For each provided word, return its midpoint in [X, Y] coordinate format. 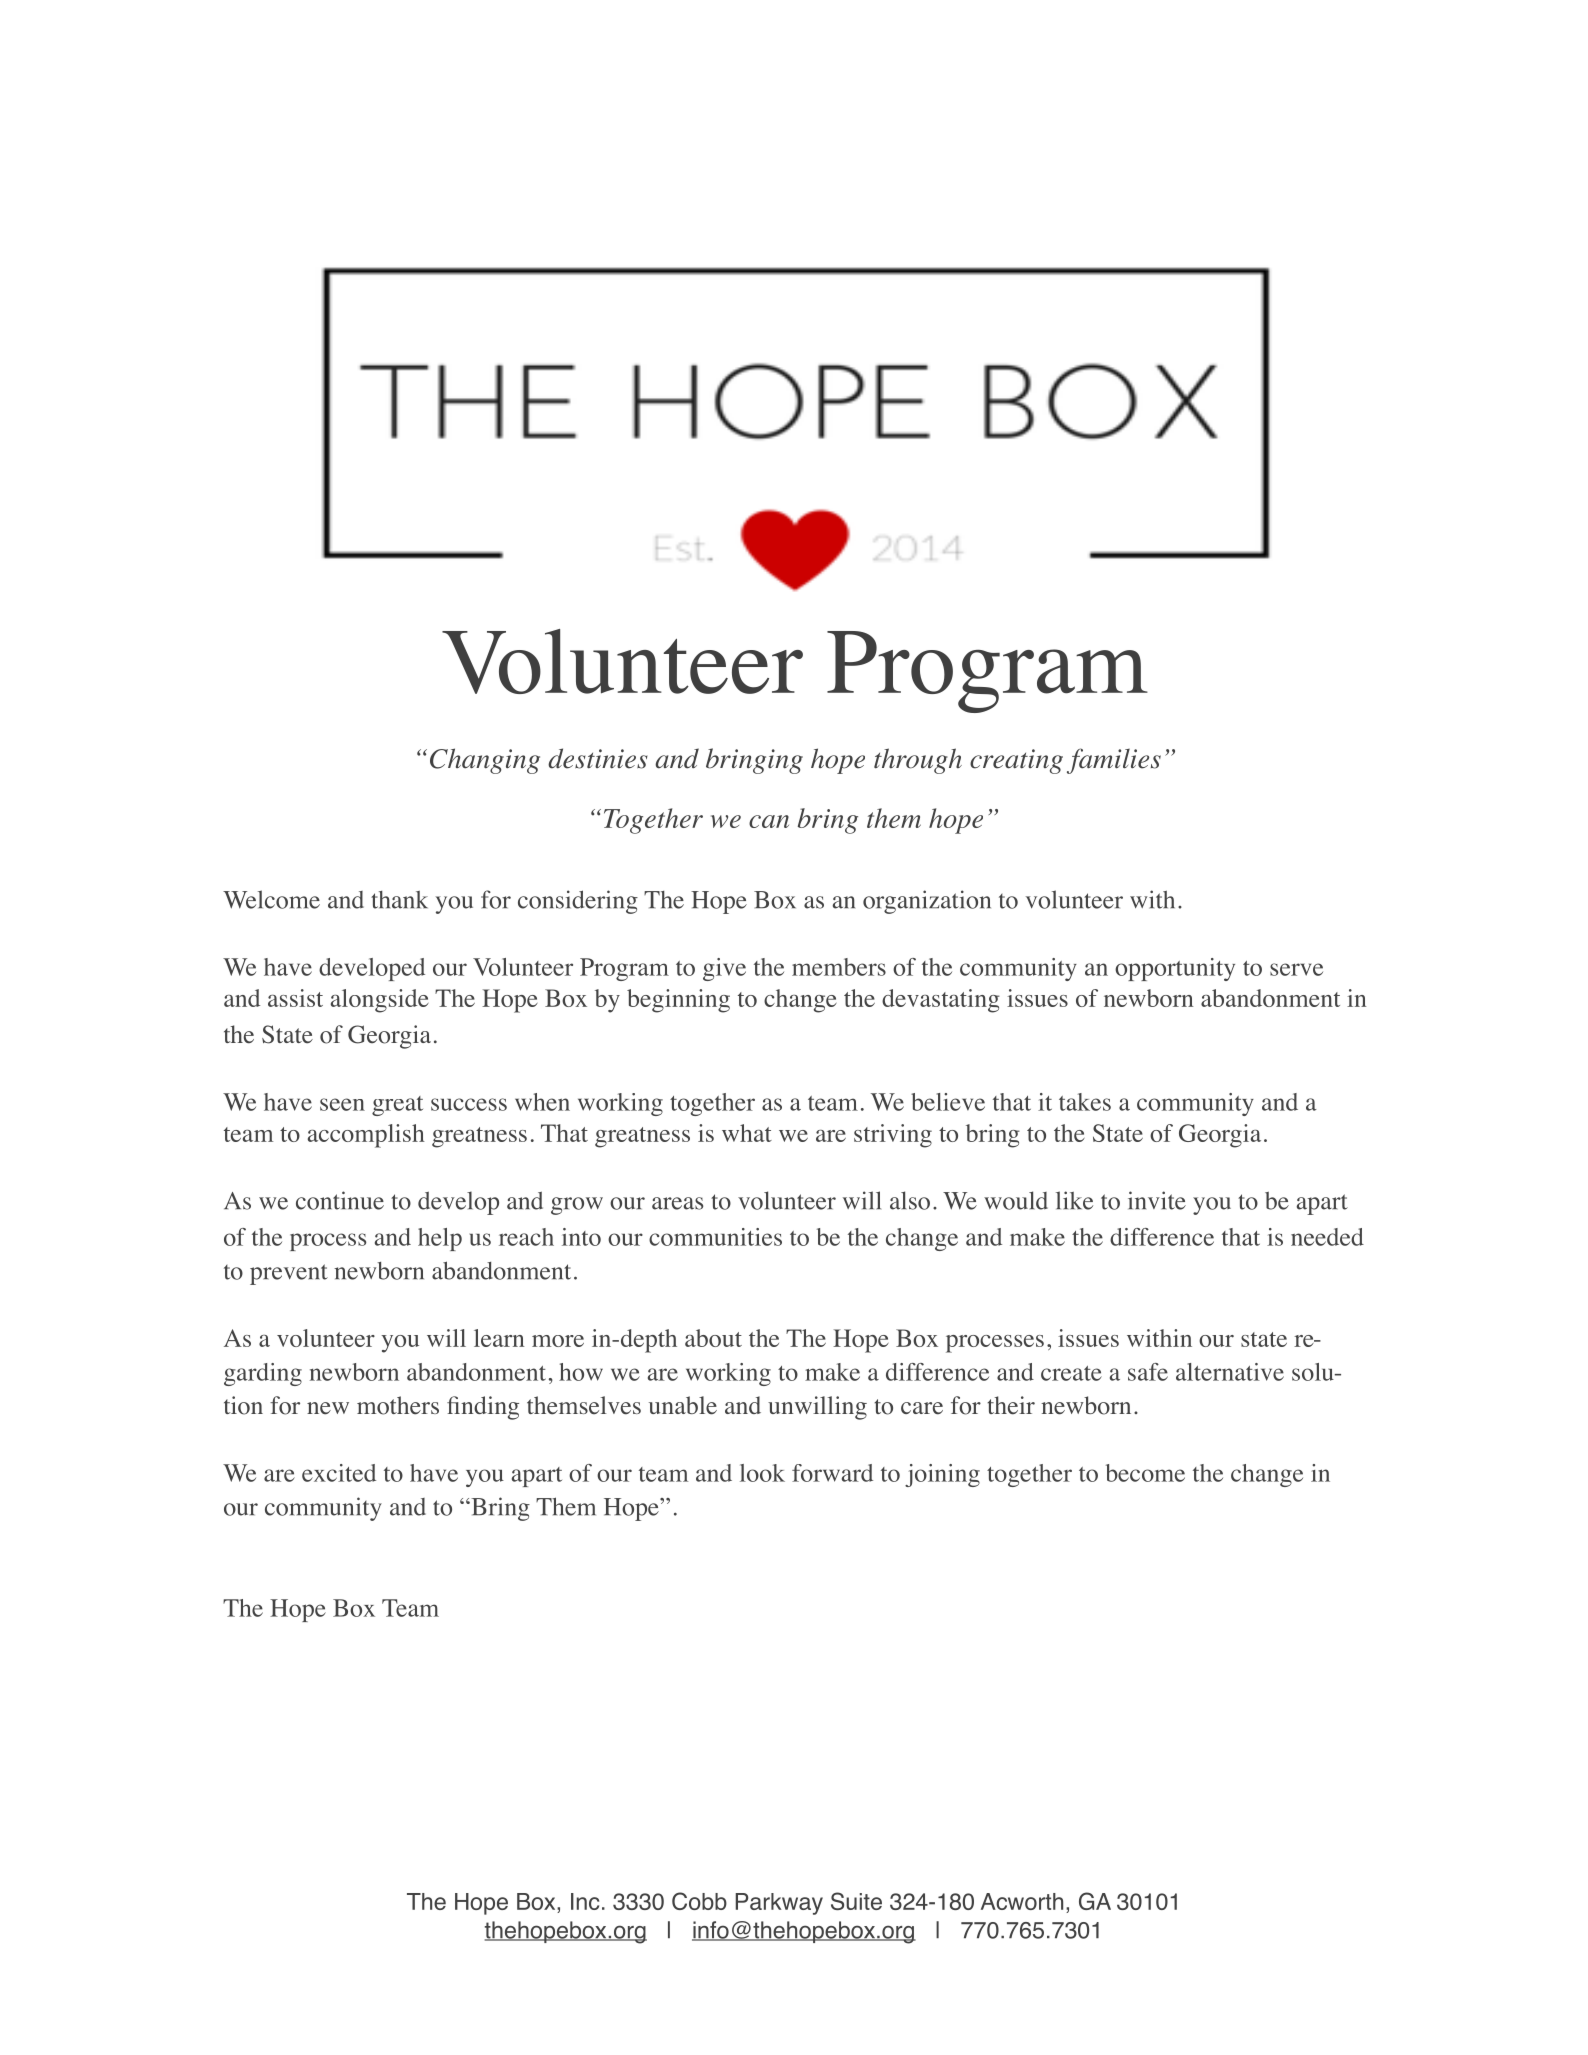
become [1145, 1473]
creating [1016, 761]
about [713, 1338]
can [769, 821]
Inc [585, 1901]
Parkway [779, 1904]
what [747, 1133]
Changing [485, 761]
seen [342, 1104]
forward [832, 1473]
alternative [1230, 1372]
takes [1085, 1102]
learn [499, 1338]
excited [339, 1473]
